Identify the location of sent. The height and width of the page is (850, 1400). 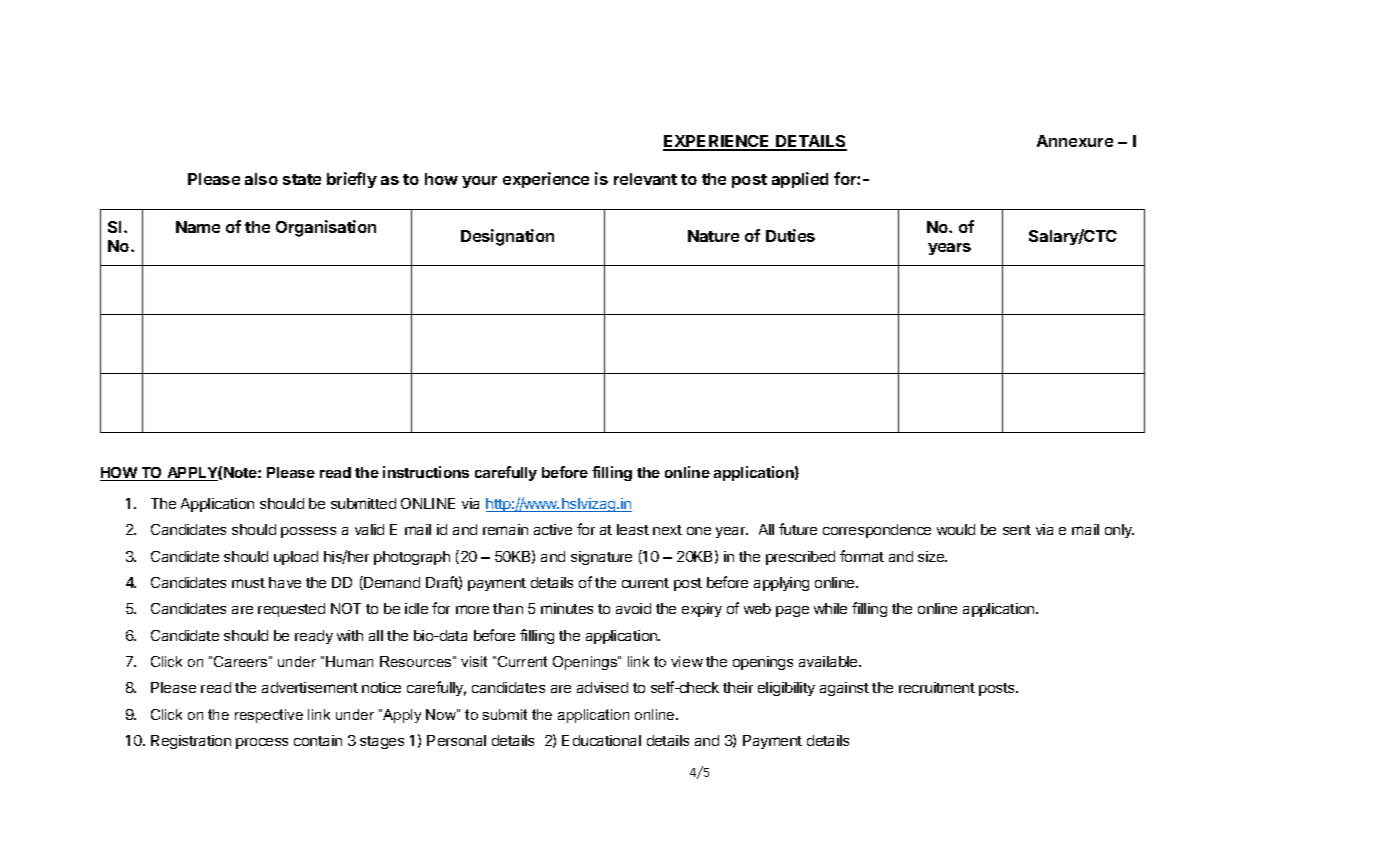
(1017, 530).
